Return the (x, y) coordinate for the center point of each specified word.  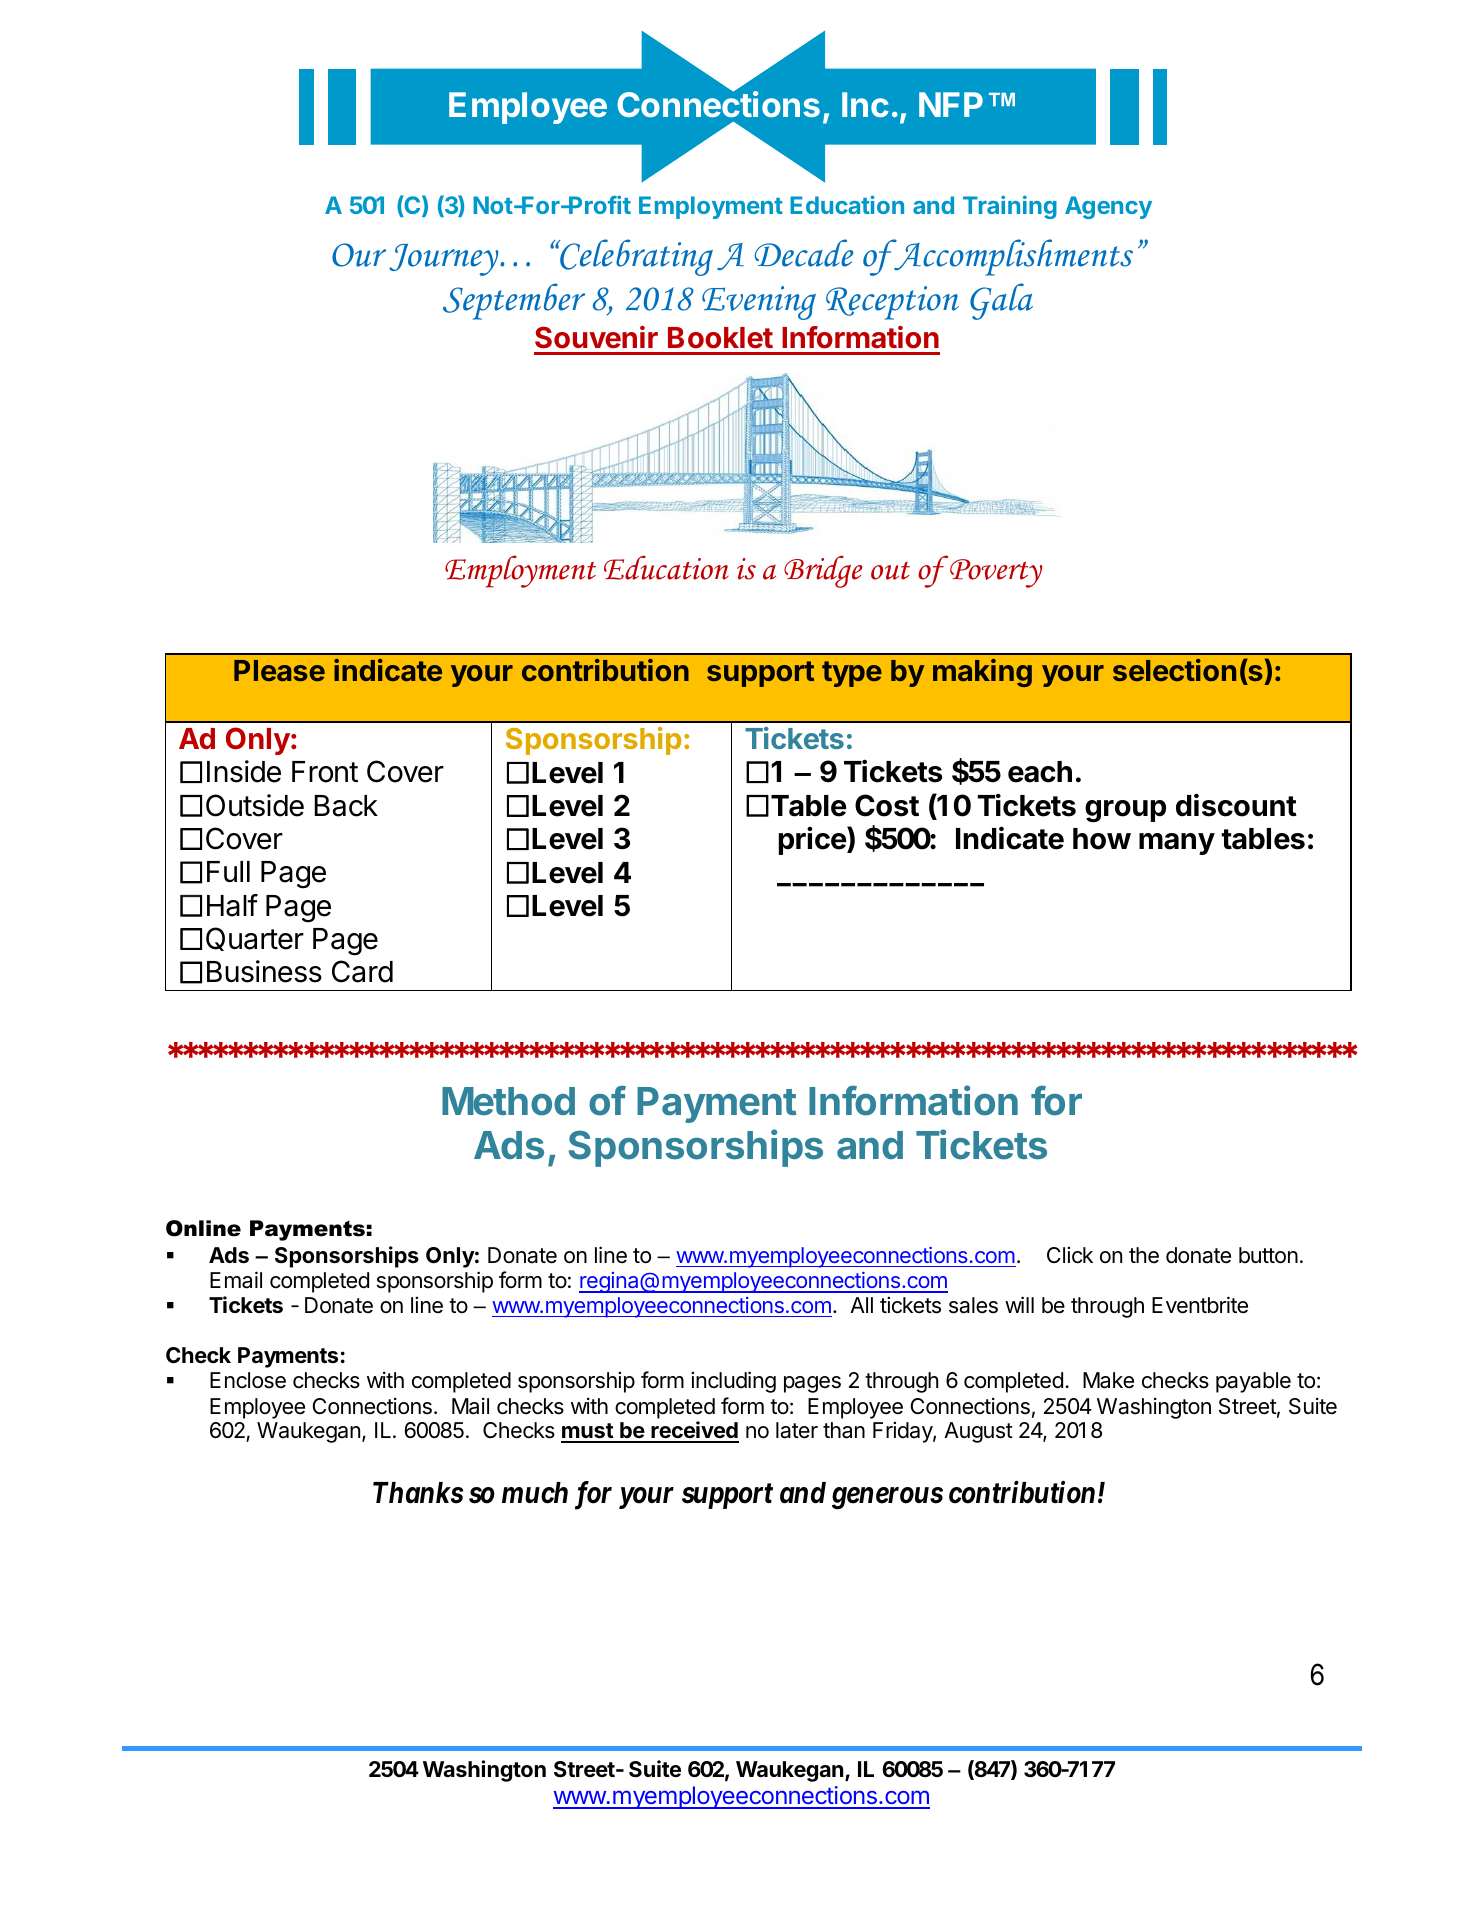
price (813, 840)
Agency (1108, 207)
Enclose (248, 1380)
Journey (445, 260)
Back (346, 806)
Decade (804, 253)
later (797, 1430)
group (1125, 811)
